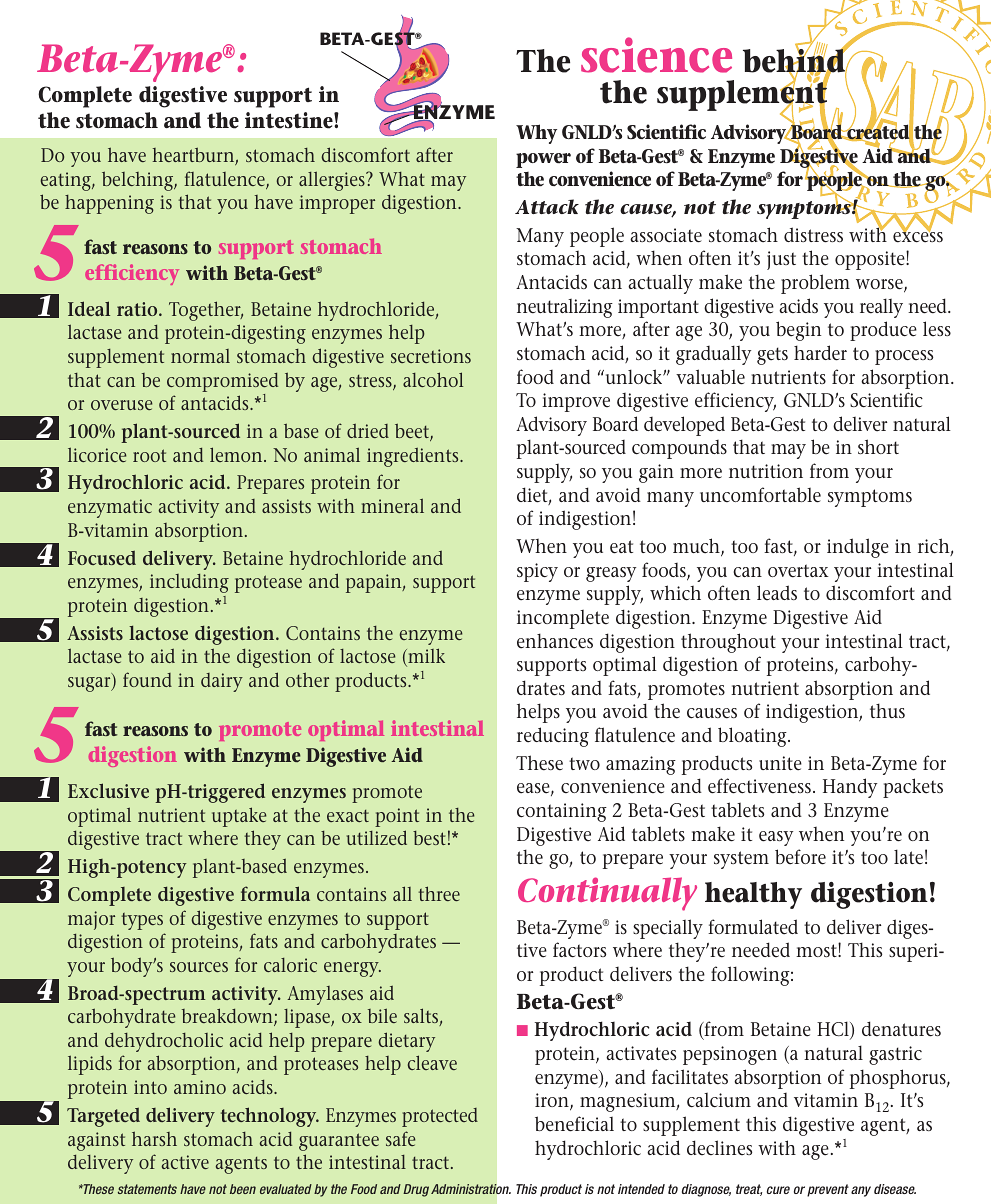 This image has height=1204, width=991. I want to click on beneficial, so click(574, 1124).
